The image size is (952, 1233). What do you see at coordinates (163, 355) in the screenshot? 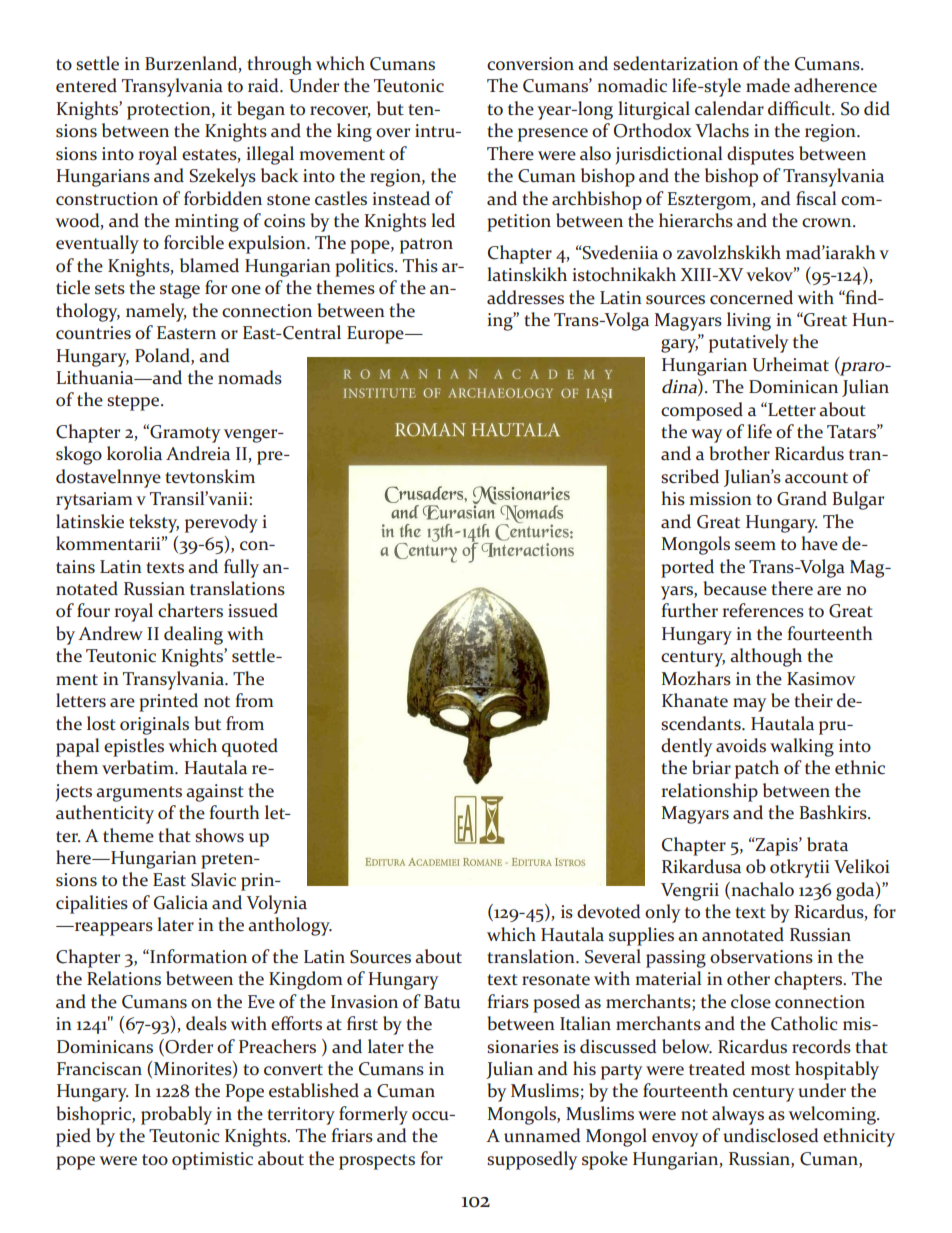
I see `Poland` at bounding box center [163, 355].
